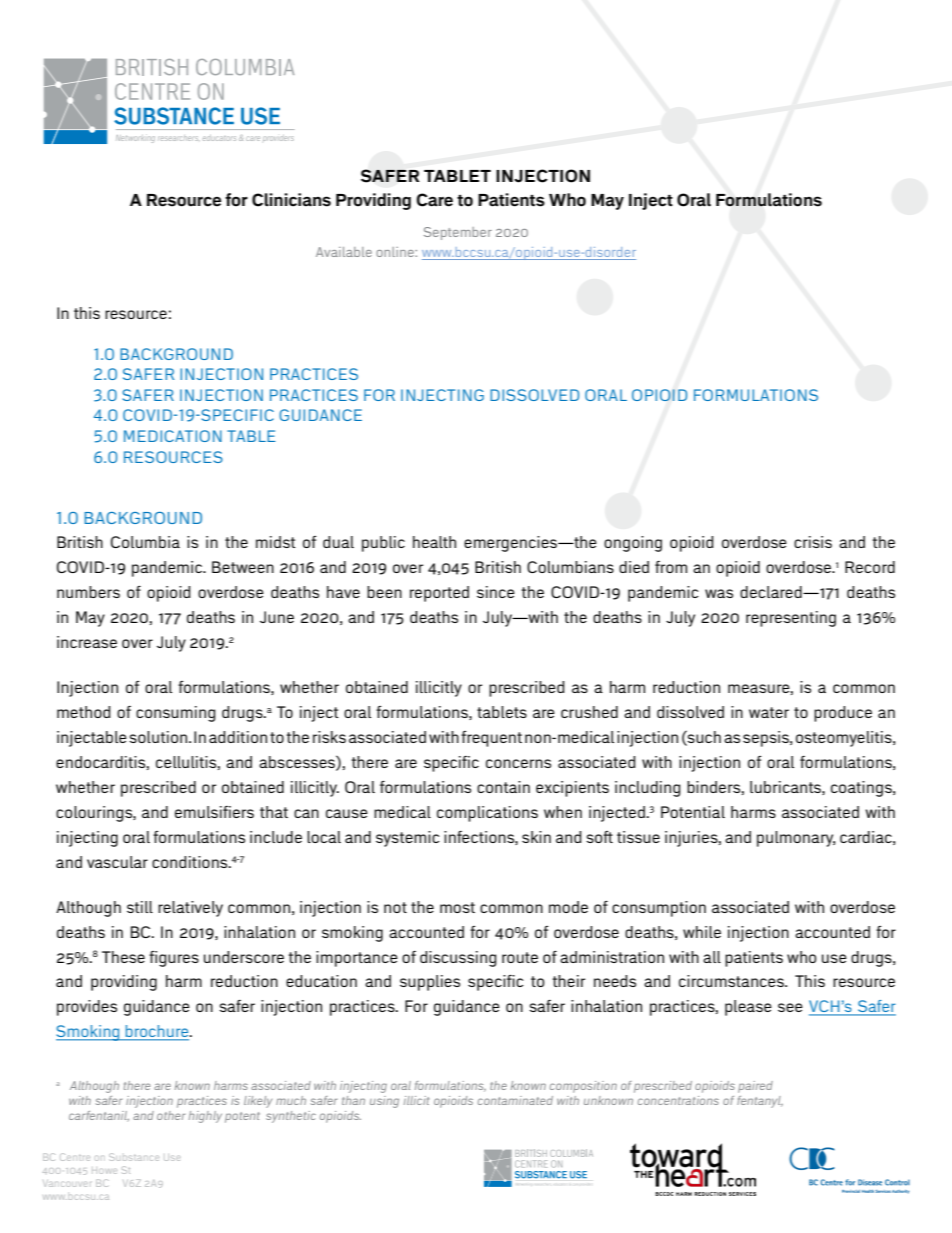  What do you see at coordinates (760, 1102) in the page?
I see `fentanyl` at bounding box center [760, 1102].
